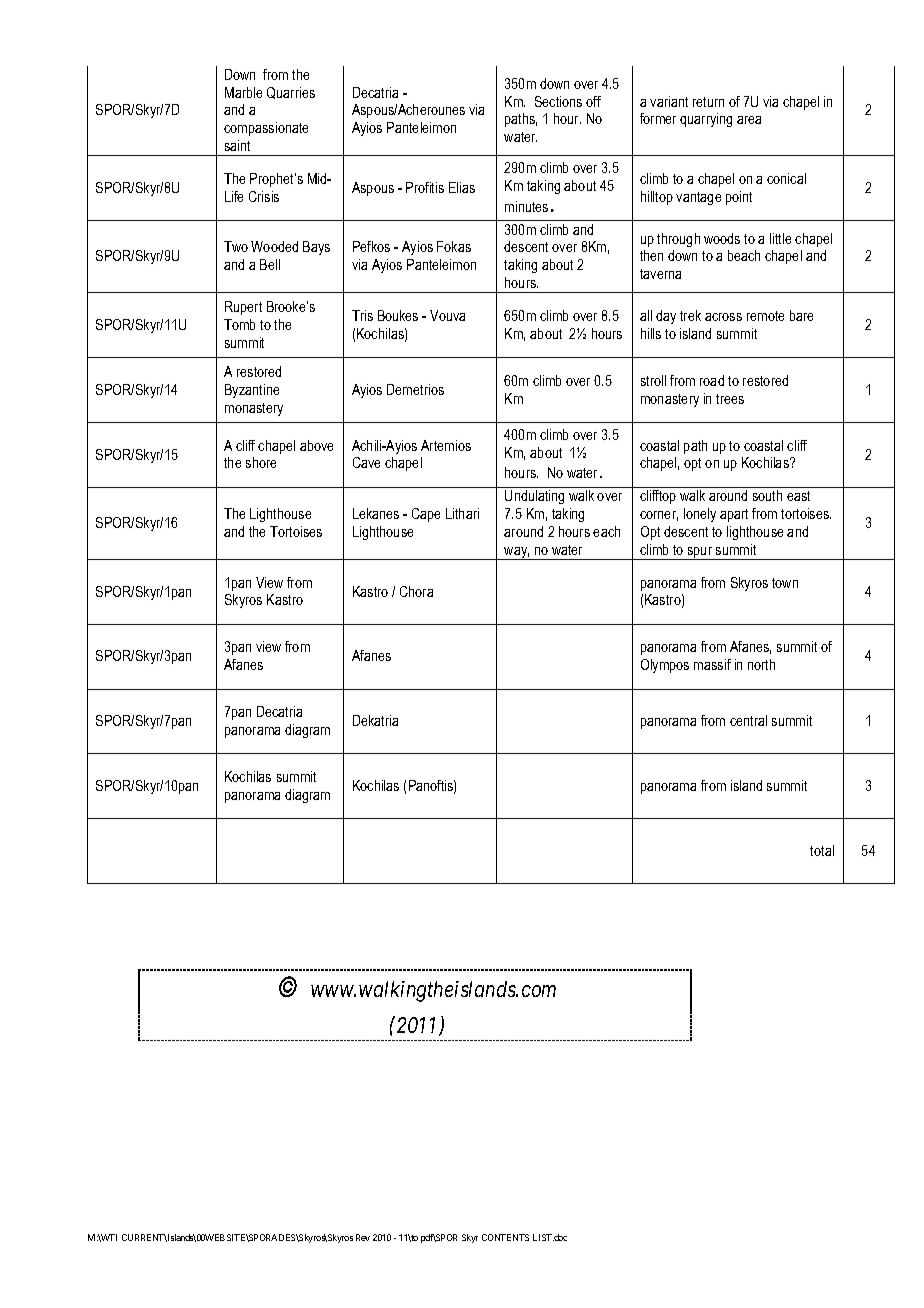 This document has width=924, height=1308. I want to click on Quarries, so click(291, 93).
